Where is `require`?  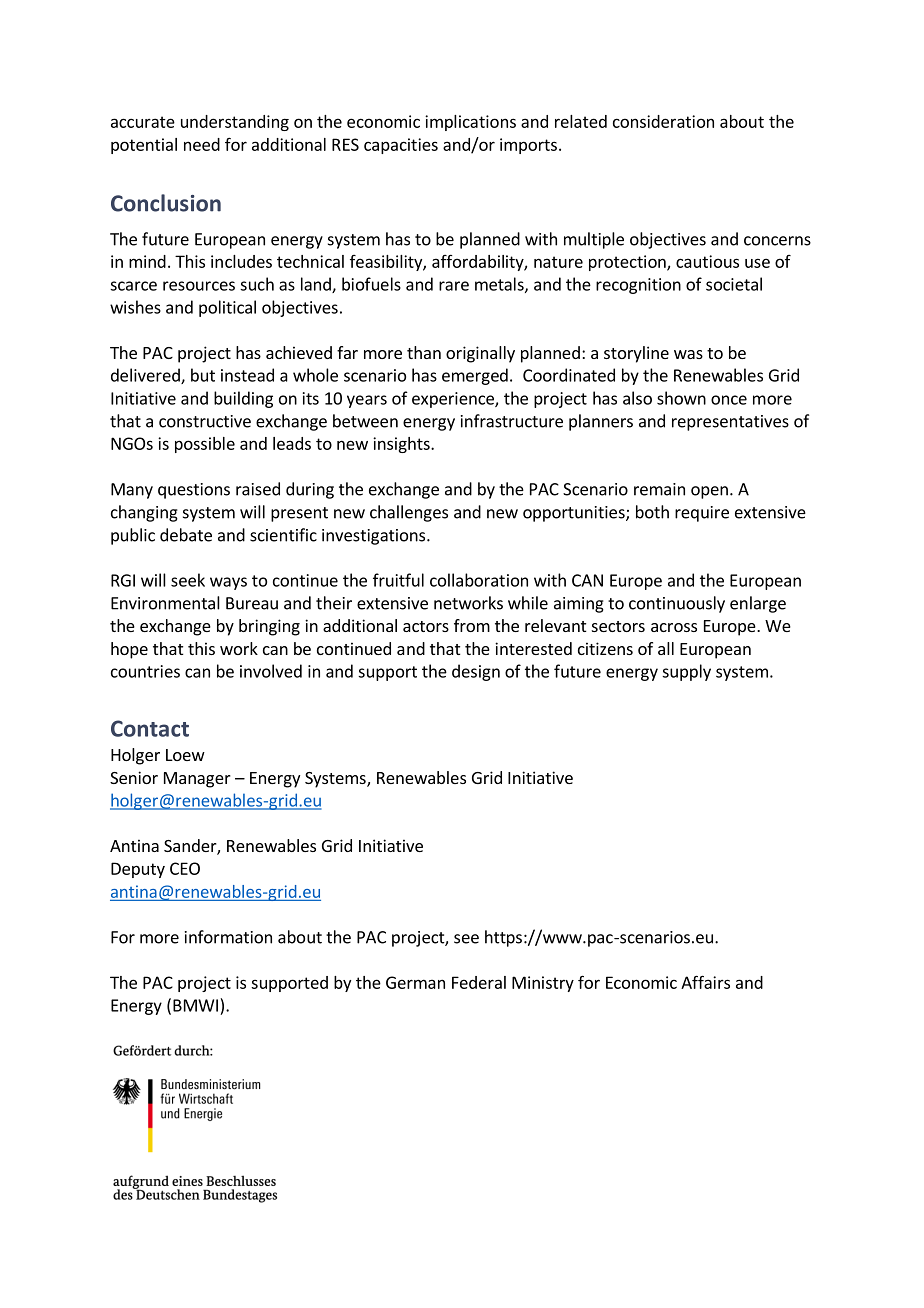
require is located at coordinates (702, 514).
